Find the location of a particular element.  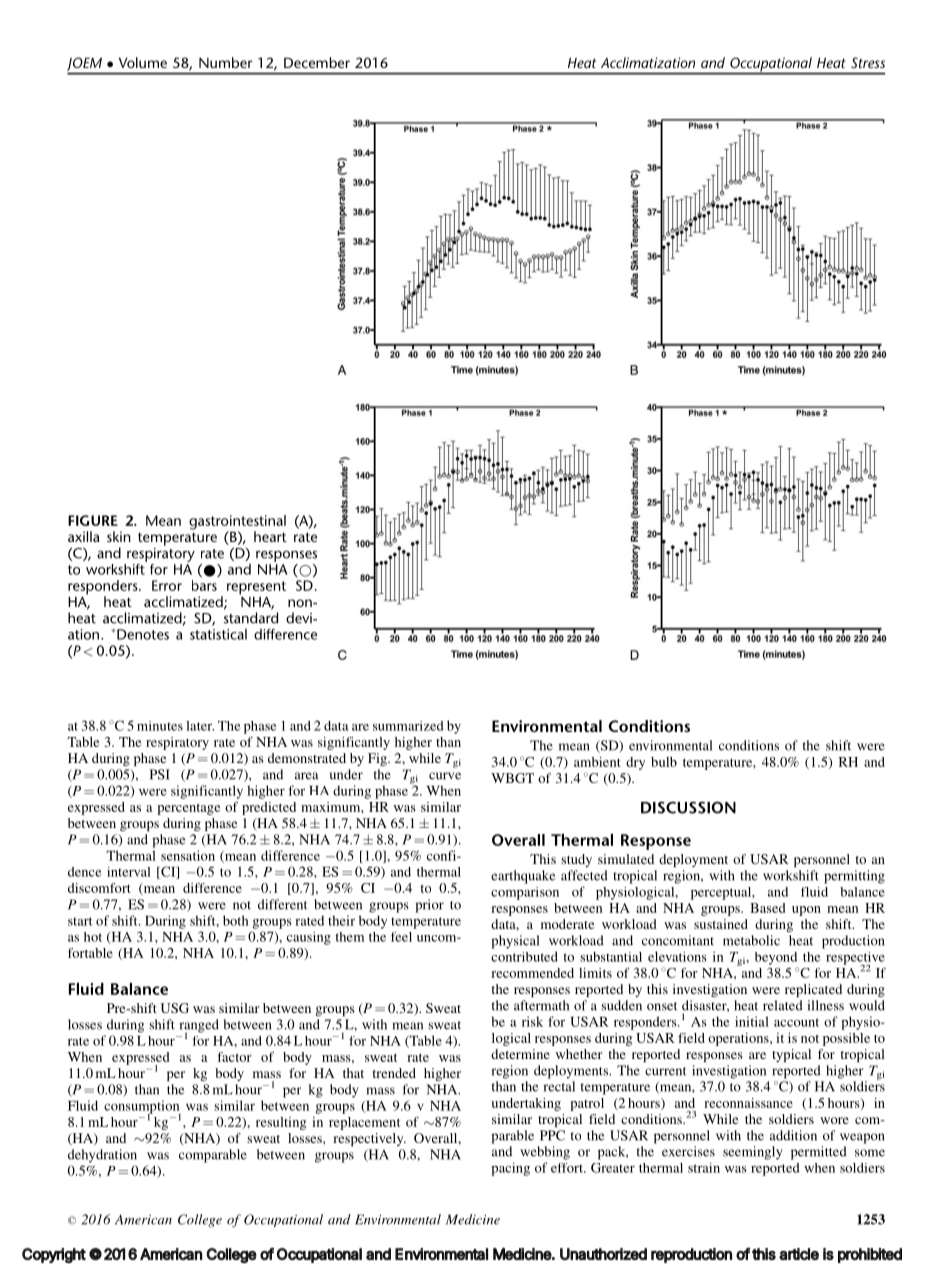

Copyright is located at coordinates (54, 1255).
